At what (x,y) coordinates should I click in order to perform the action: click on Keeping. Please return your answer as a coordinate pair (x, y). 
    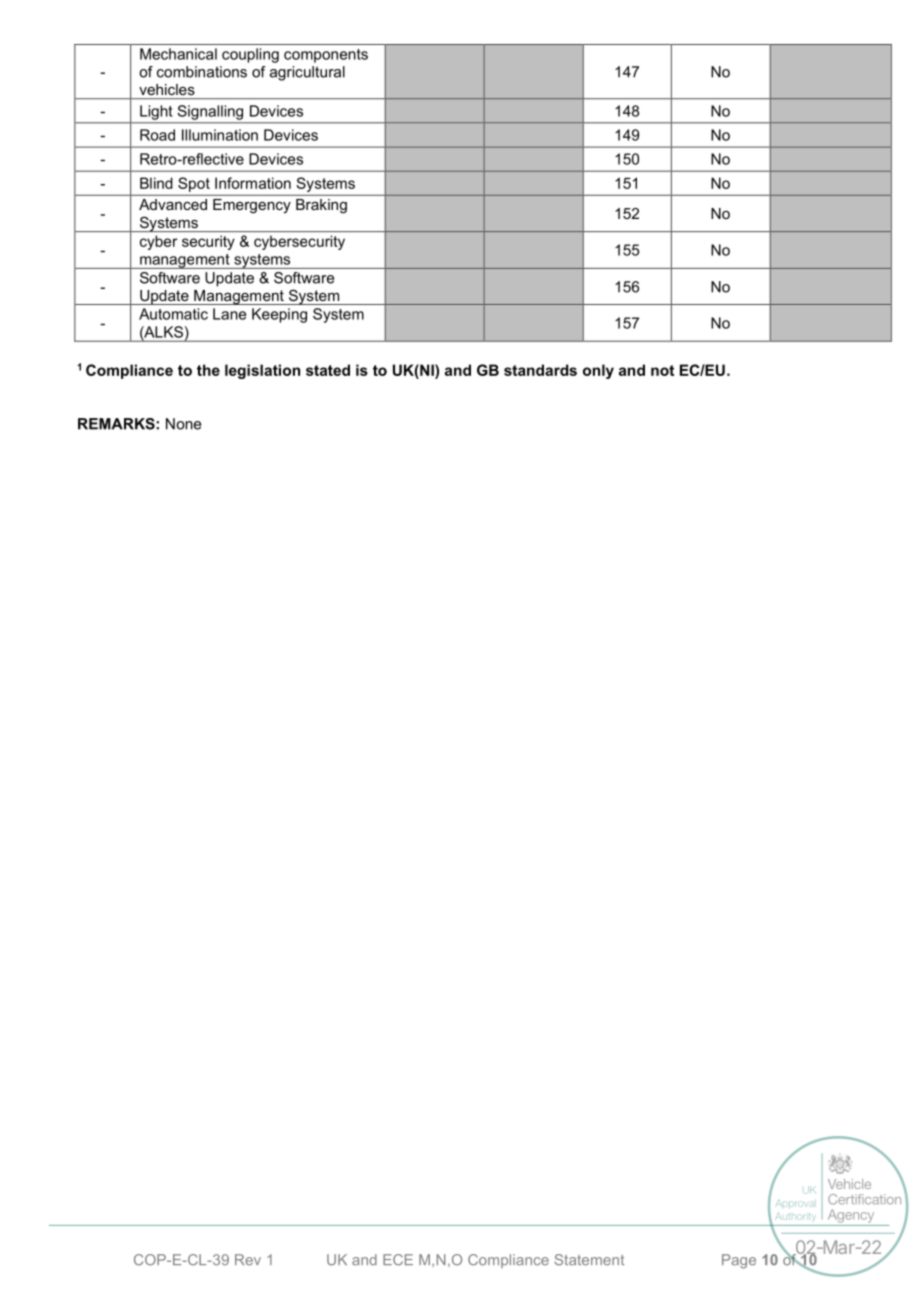
    Looking at the image, I should click on (279, 315).
